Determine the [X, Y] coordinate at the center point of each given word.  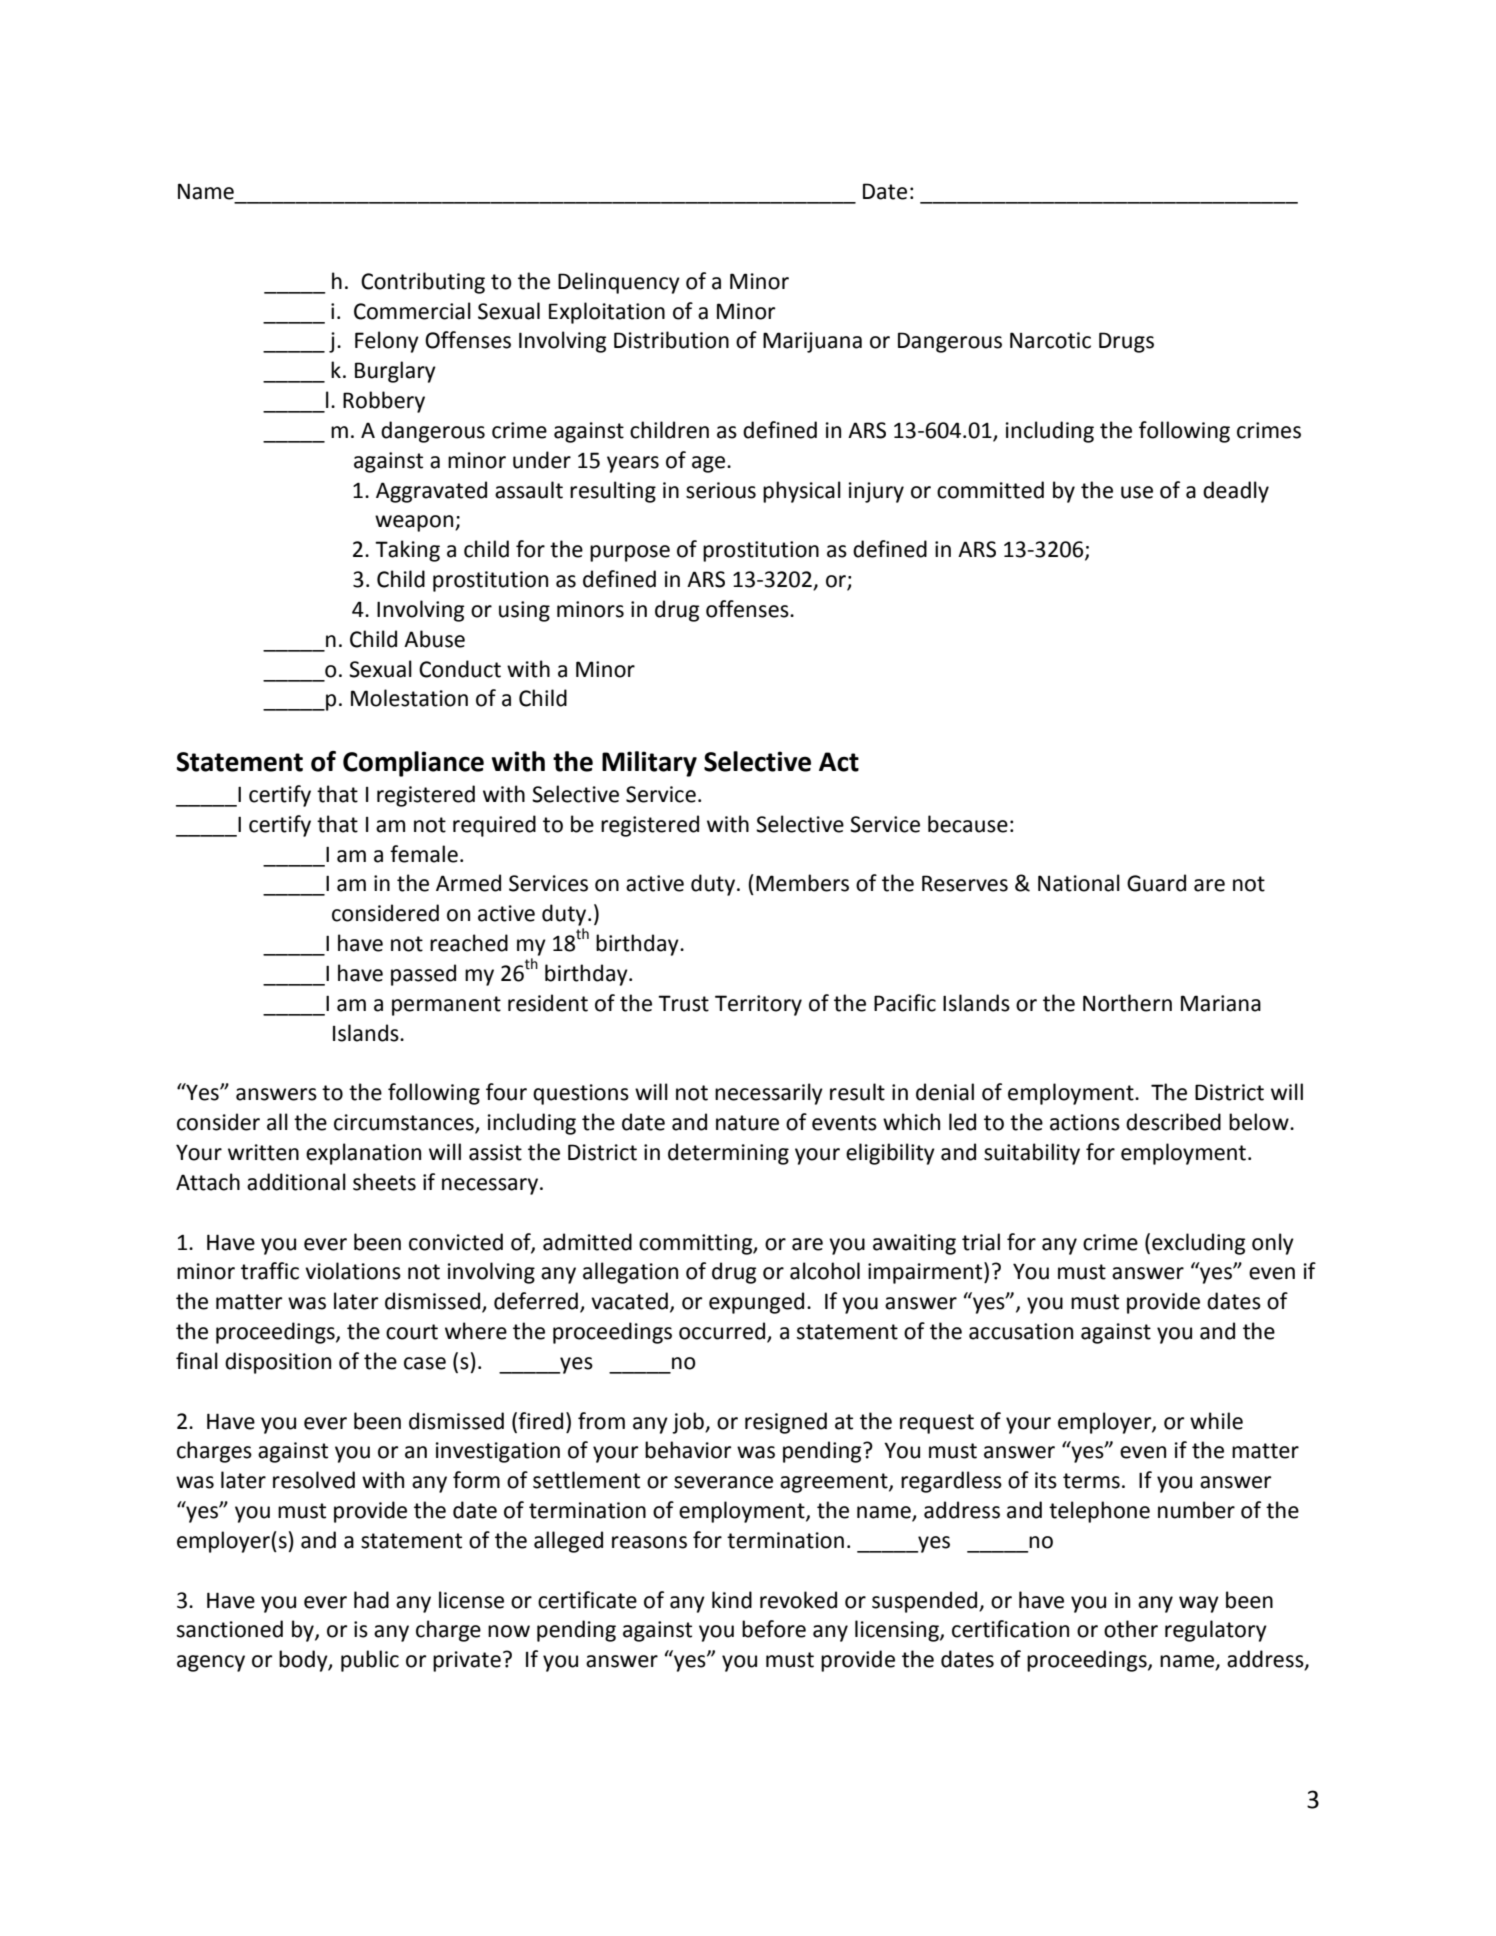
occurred [723, 1332]
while [1216, 1421]
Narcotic [1050, 340]
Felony [387, 342]
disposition [278, 1363]
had [371, 1600]
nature [747, 1123]
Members [802, 883]
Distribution [671, 340]
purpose [630, 553]
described [1173, 1122]
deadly [1236, 492]
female [424, 854]
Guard [1156, 883]
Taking [407, 551]
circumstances [405, 1123]
